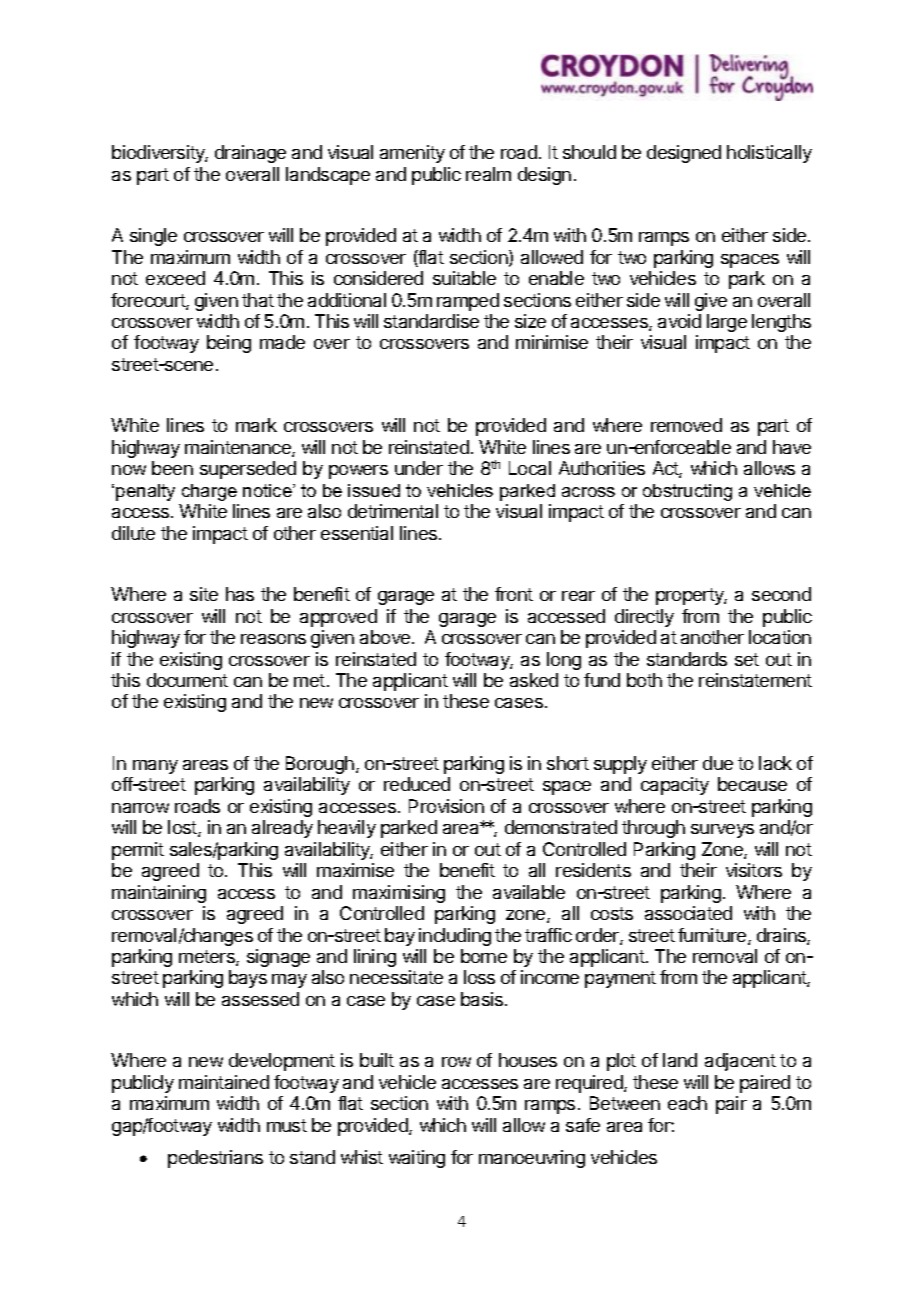 The width and height of the page is (924, 1308). I want to click on waiting, so click(417, 1159).
